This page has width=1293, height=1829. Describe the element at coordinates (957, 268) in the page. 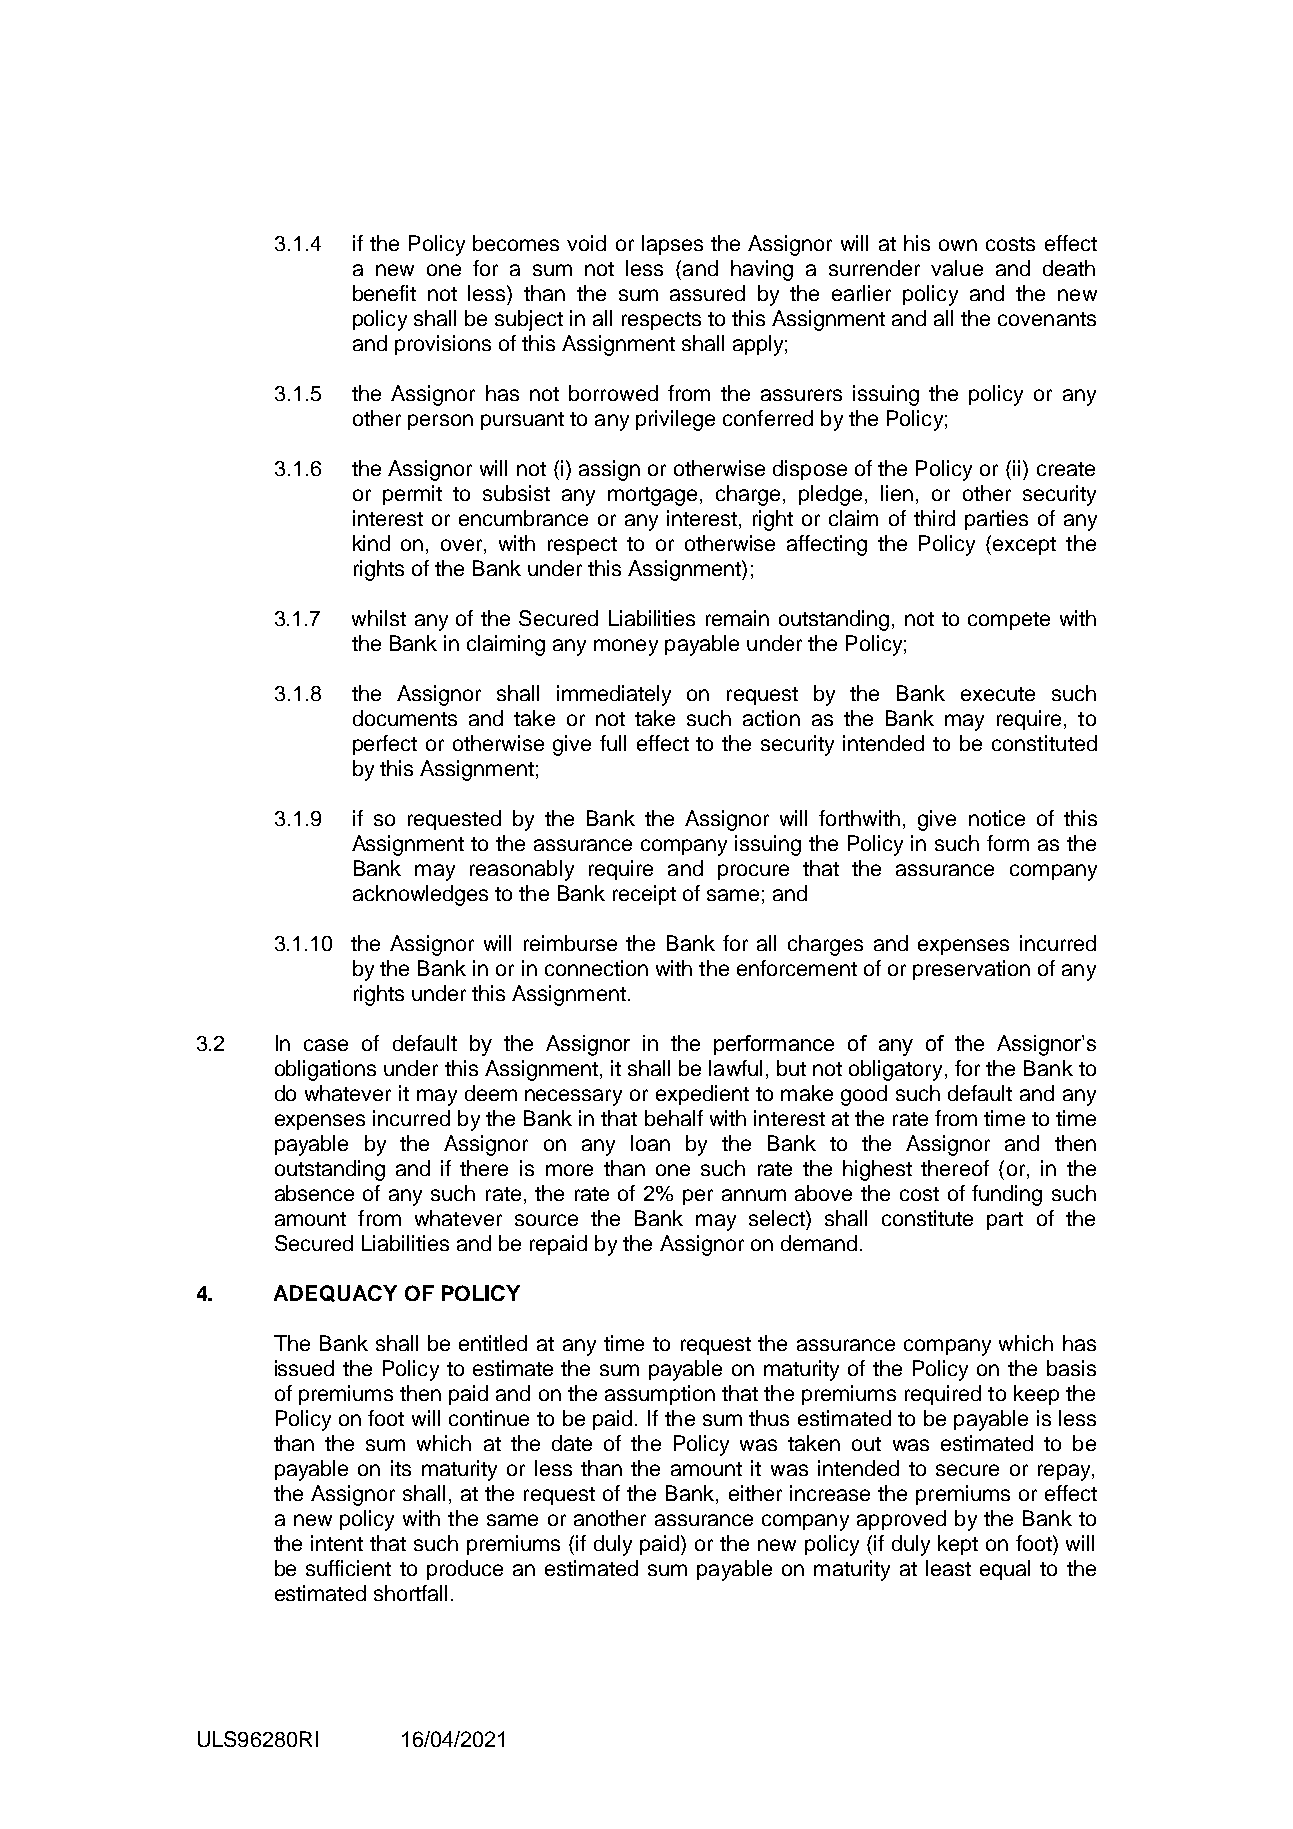

I see `value` at that location.
